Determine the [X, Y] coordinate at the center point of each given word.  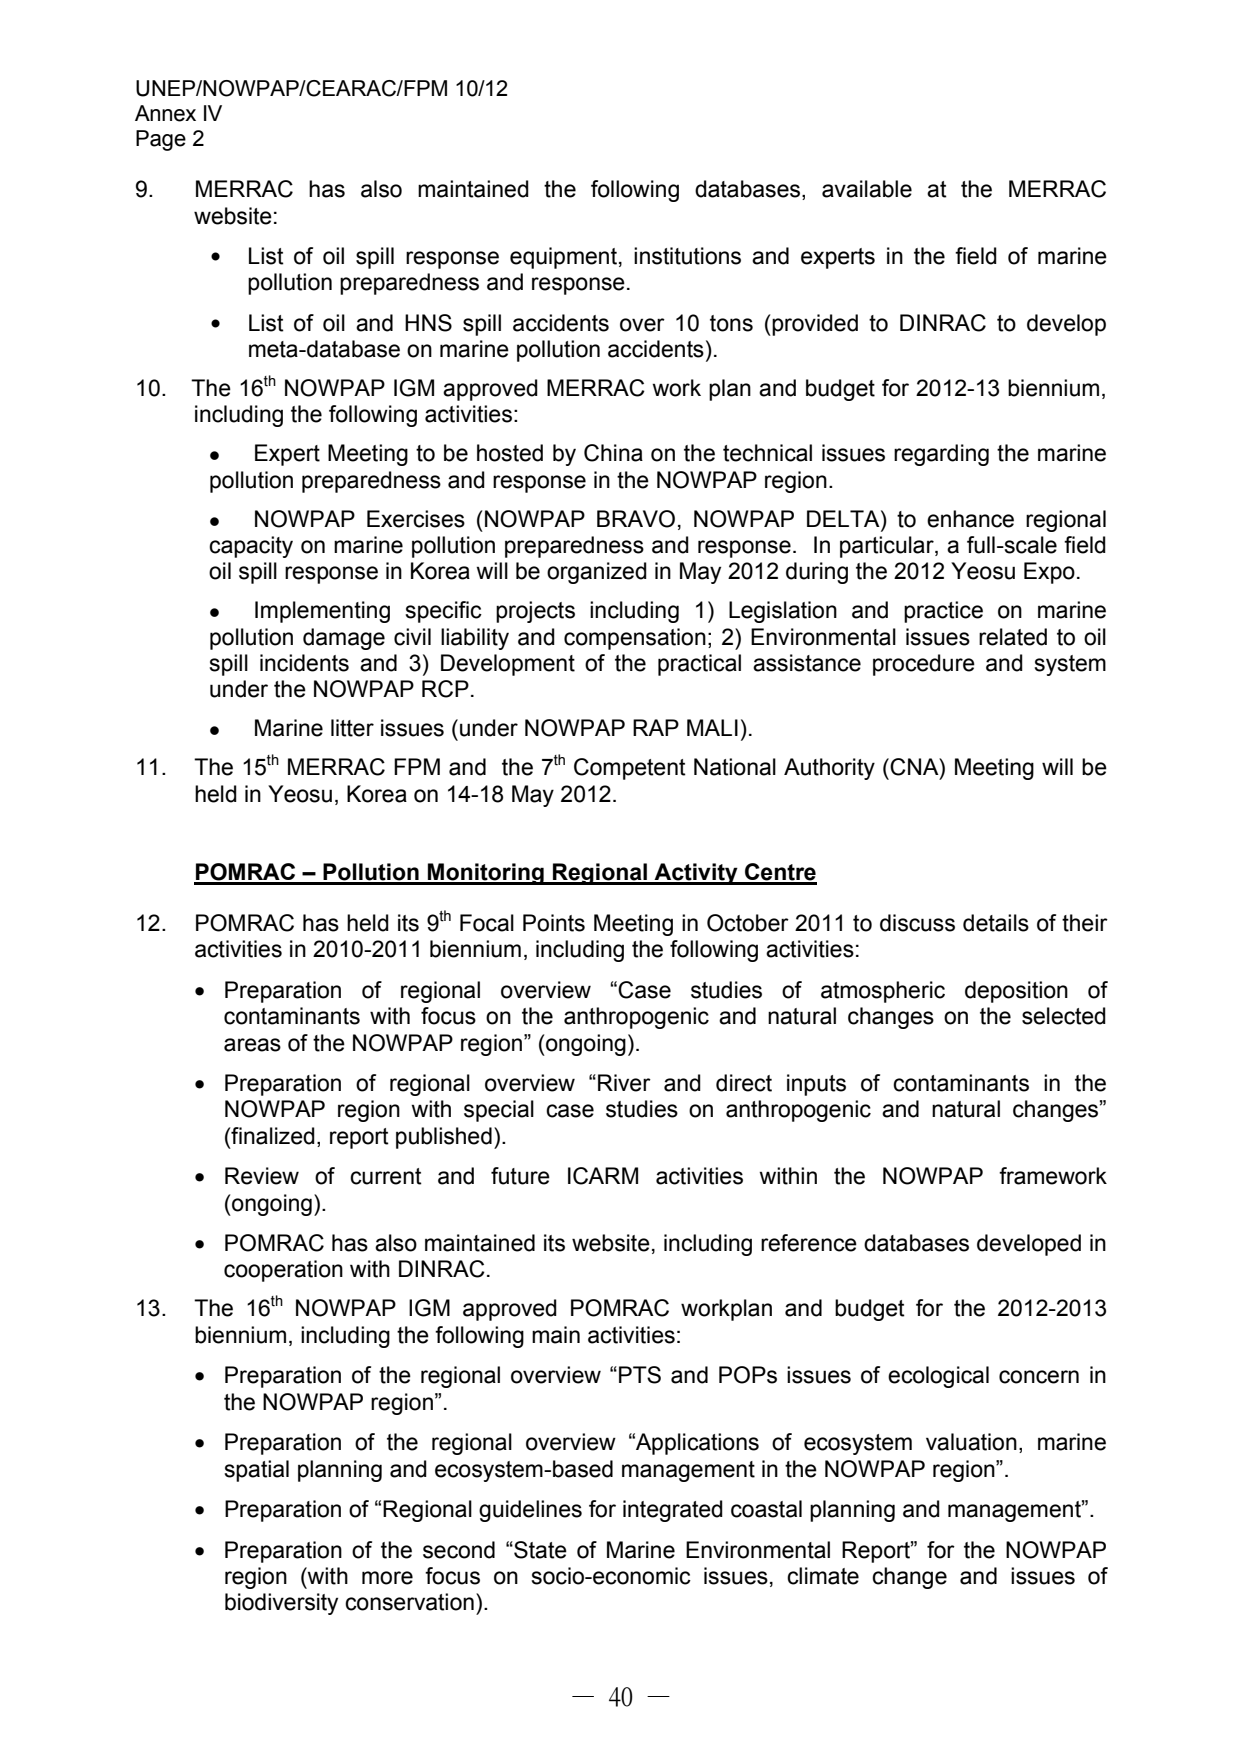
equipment [563, 258]
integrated [673, 1511]
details [996, 923]
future [520, 1176]
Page [161, 140]
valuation [971, 1442]
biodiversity [281, 1604]
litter [352, 728]
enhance [970, 519]
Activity [696, 874]
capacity [251, 547]
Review [262, 1176]
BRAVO [636, 519]
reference [809, 1243]
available [867, 189]
